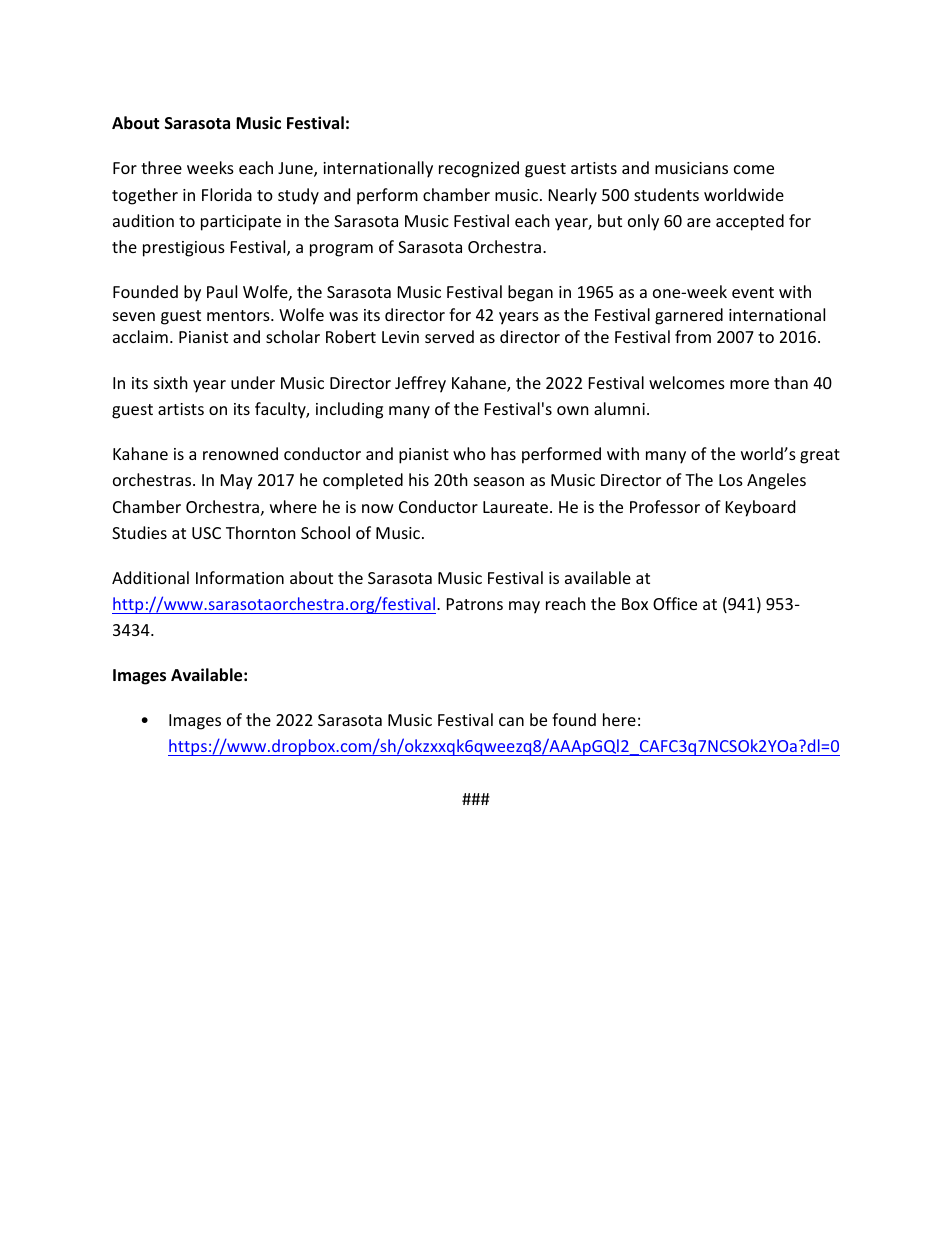 The width and height of the page is (952, 1233). What do you see at coordinates (675, 603) in the page?
I see `Office` at bounding box center [675, 603].
